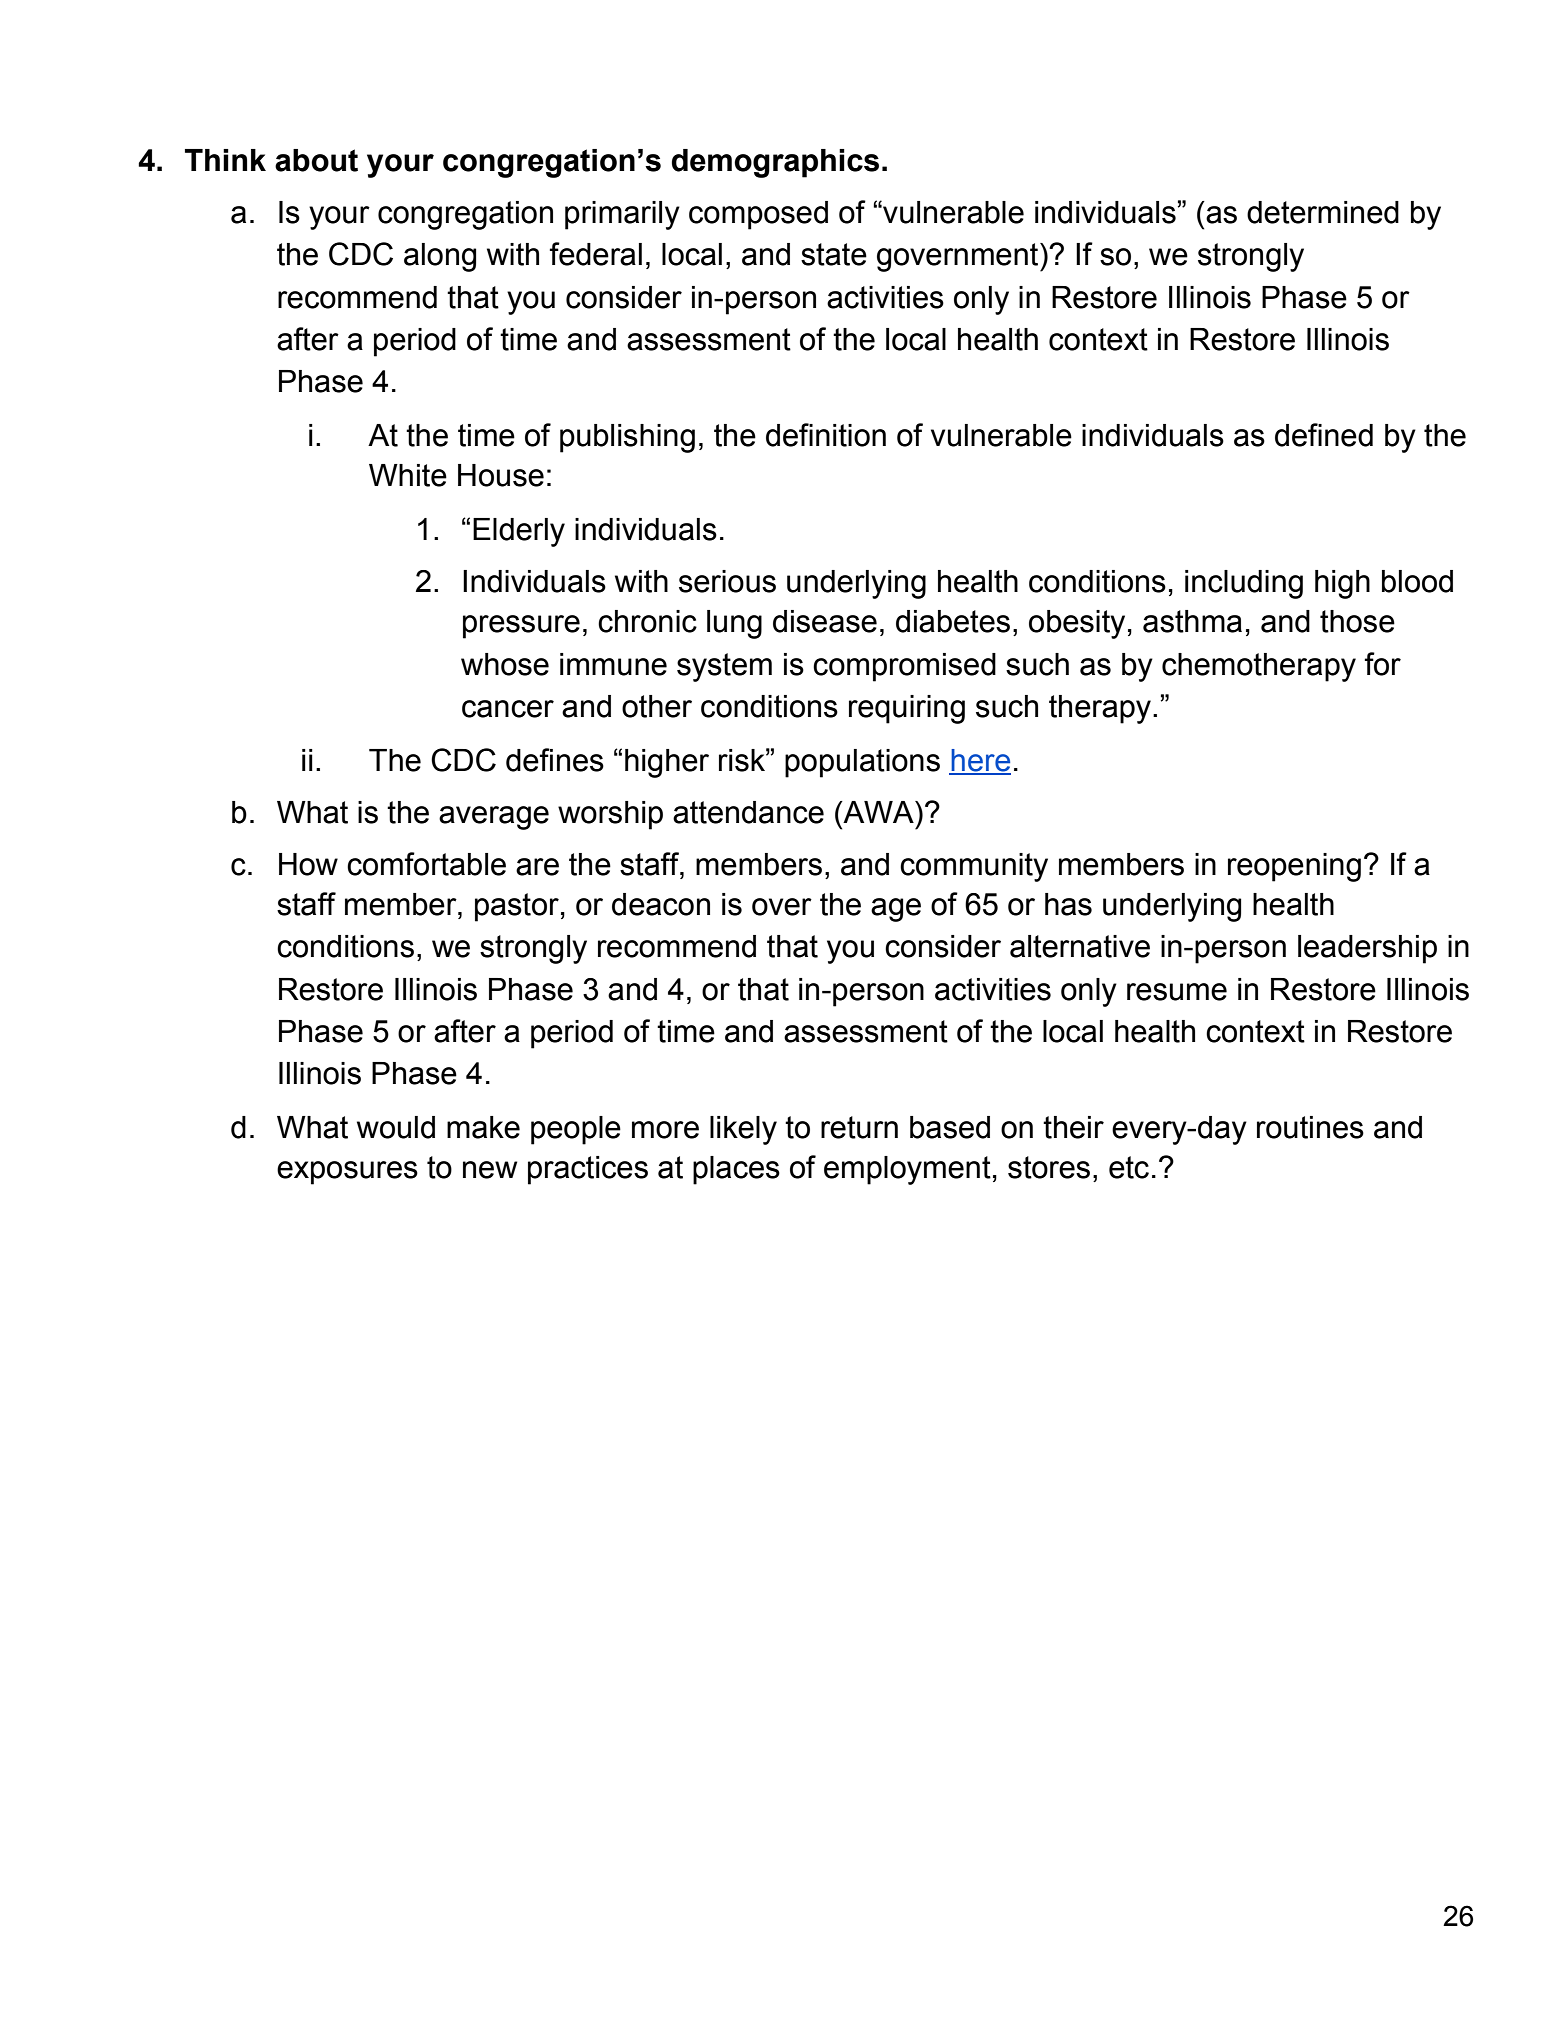 The image size is (1568, 2030). What do you see at coordinates (396, 1127) in the document?
I see `would` at bounding box center [396, 1127].
